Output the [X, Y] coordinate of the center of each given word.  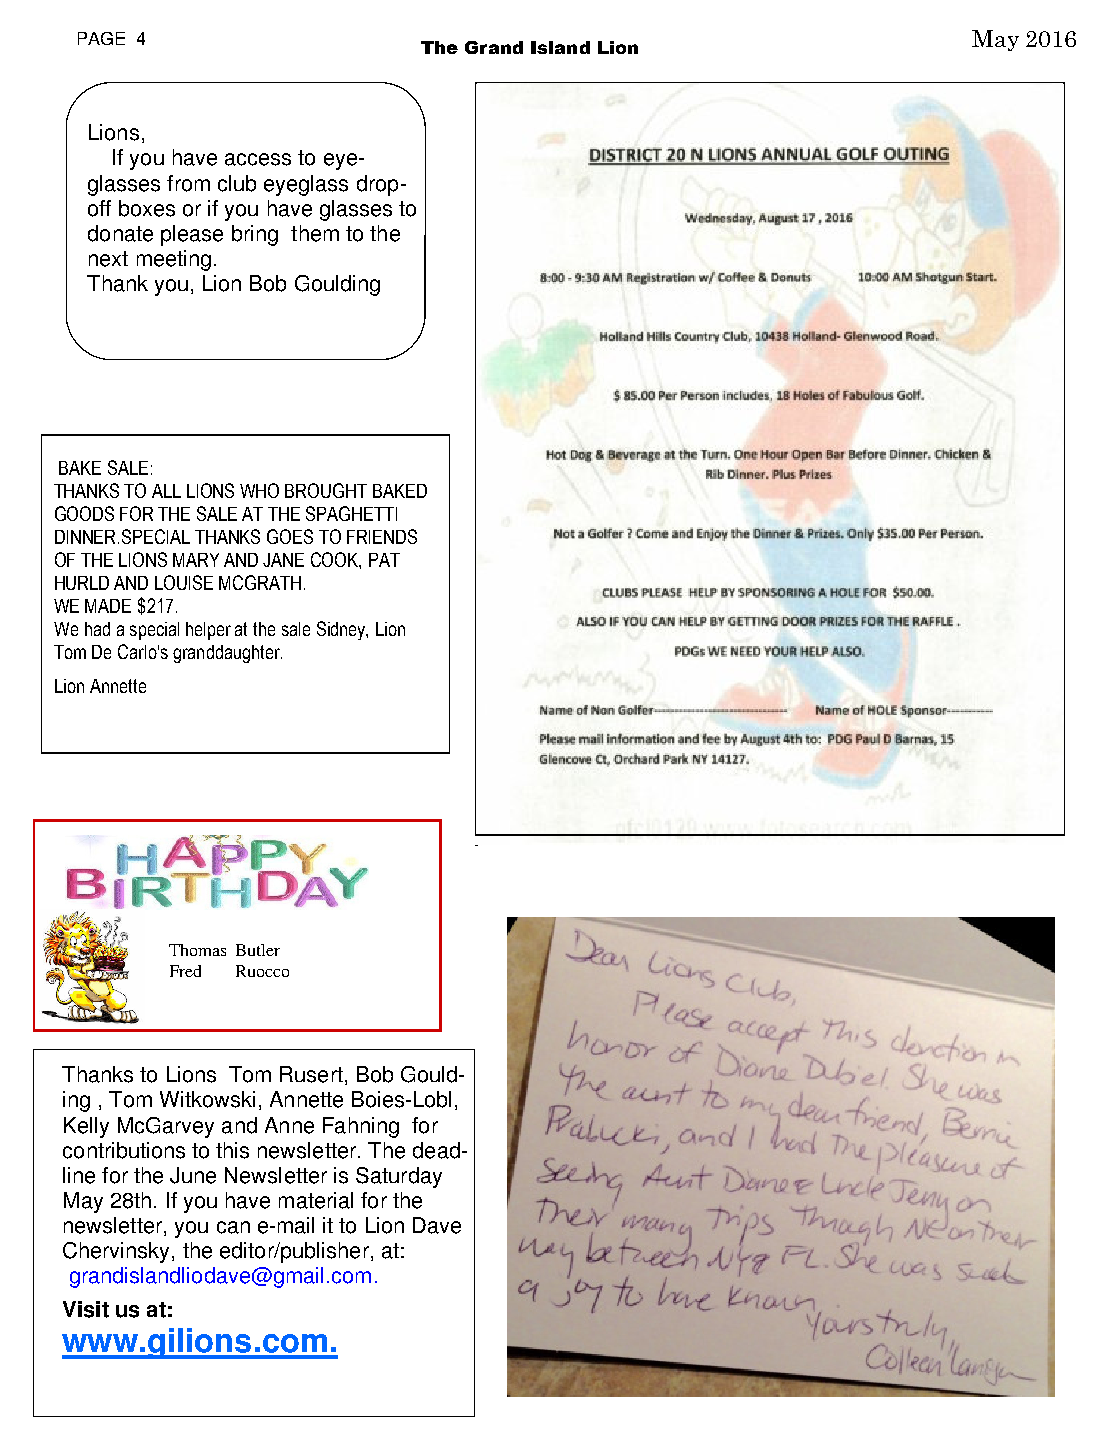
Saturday [399, 1177]
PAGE [101, 38]
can [233, 1227]
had [97, 629]
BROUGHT [326, 490]
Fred [185, 971]
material [316, 1200]
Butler [258, 950]
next [108, 259]
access [258, 159]
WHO [259, 490]
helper [208, 631]
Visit [86, 1309]
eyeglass [306, 185]
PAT [384, 560]
